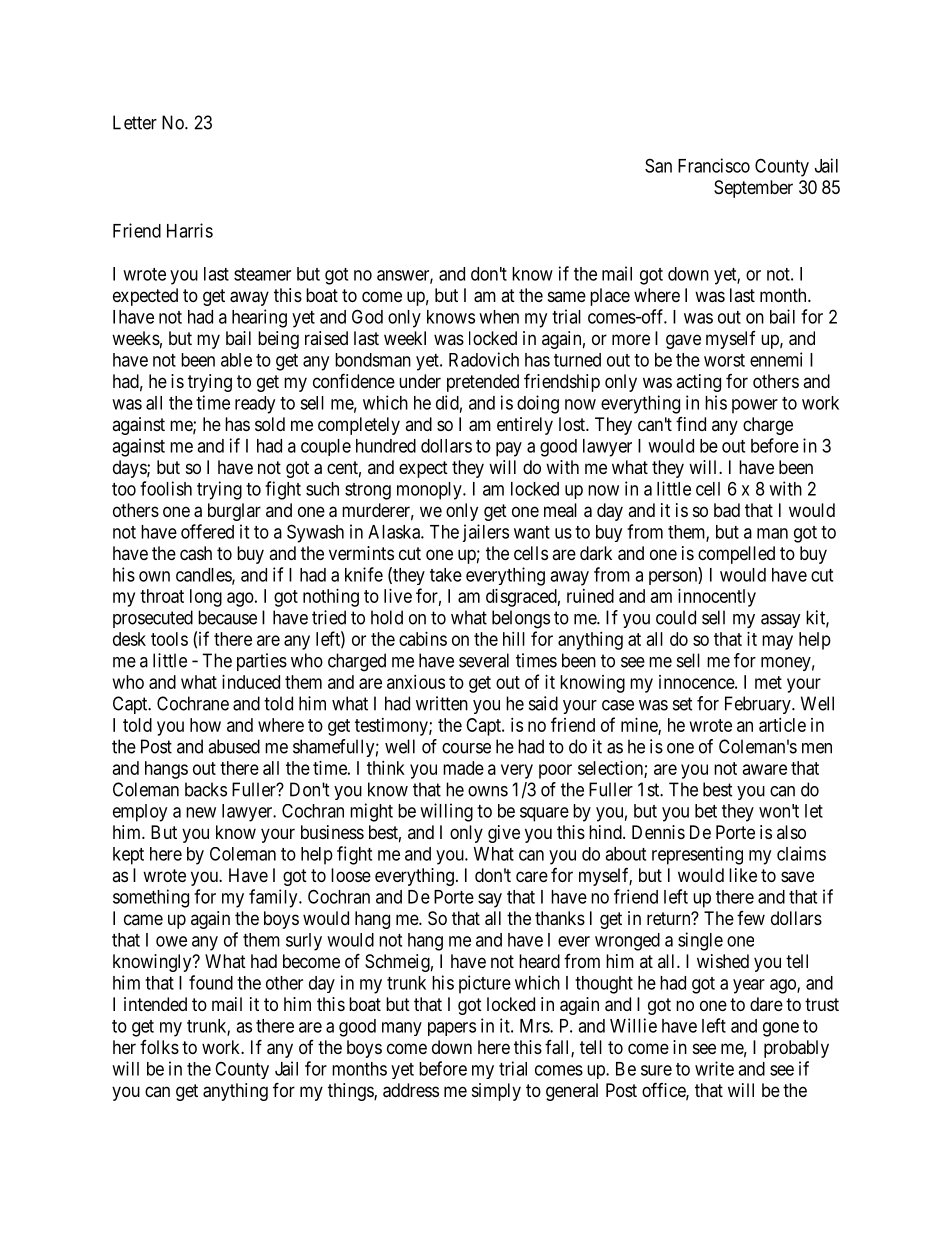 The image size is (952, 1233). Describe the element at coordinates (207, 531) in the screenshot. I see `offered` at that location.
